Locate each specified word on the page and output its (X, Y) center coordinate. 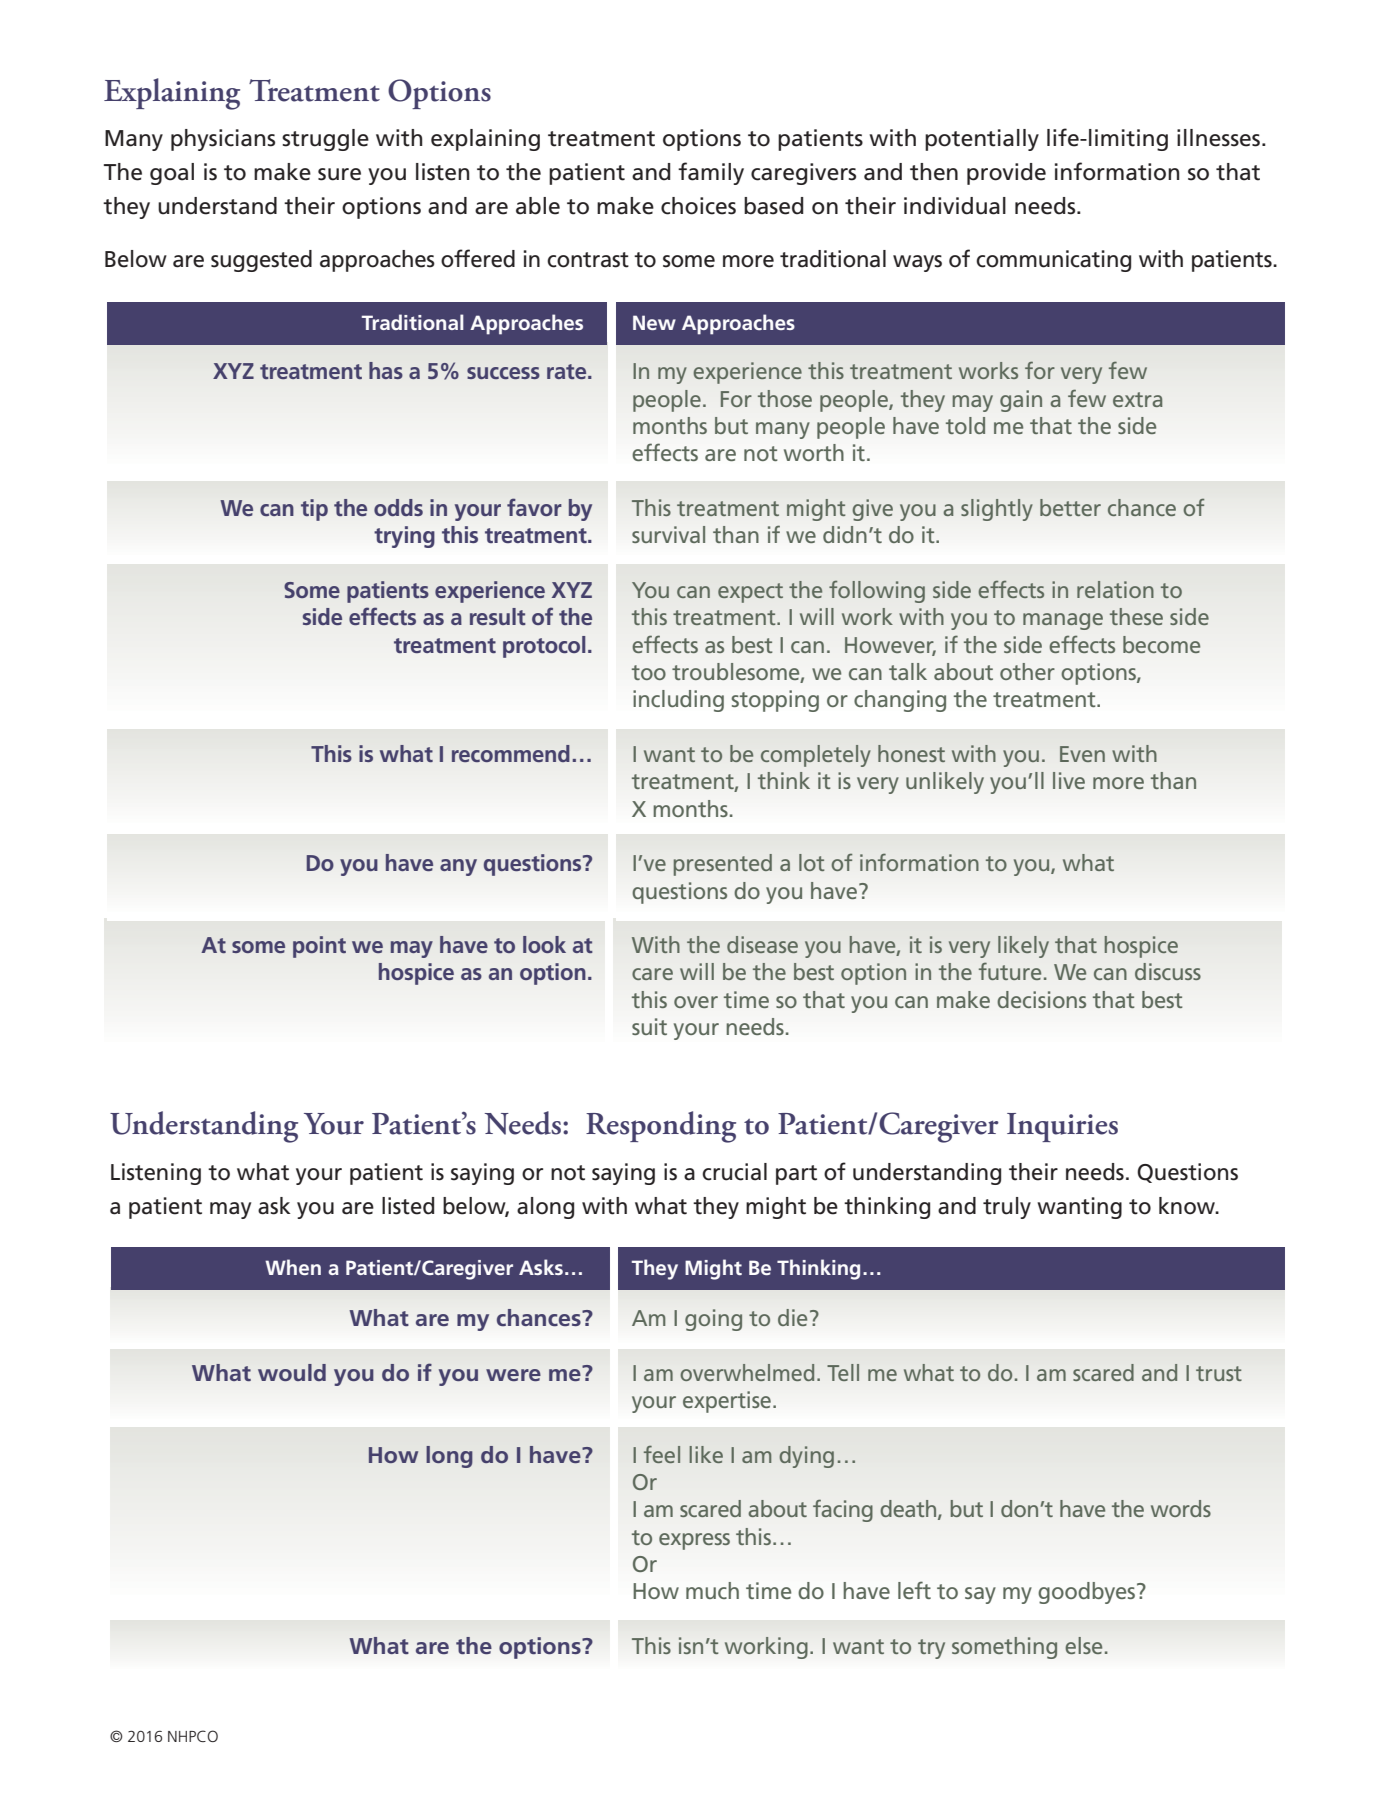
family (711, 173)
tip (314, 510)
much (712, 1590)
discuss (1168, 971)
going (713, 1320)
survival (668, 534)
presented (723, 865)
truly (1007, 1208)
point (319, 947)
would (292, 1372)
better (1070, 507)
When (293, 1267)
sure (339, 174)
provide (1006, 174)
